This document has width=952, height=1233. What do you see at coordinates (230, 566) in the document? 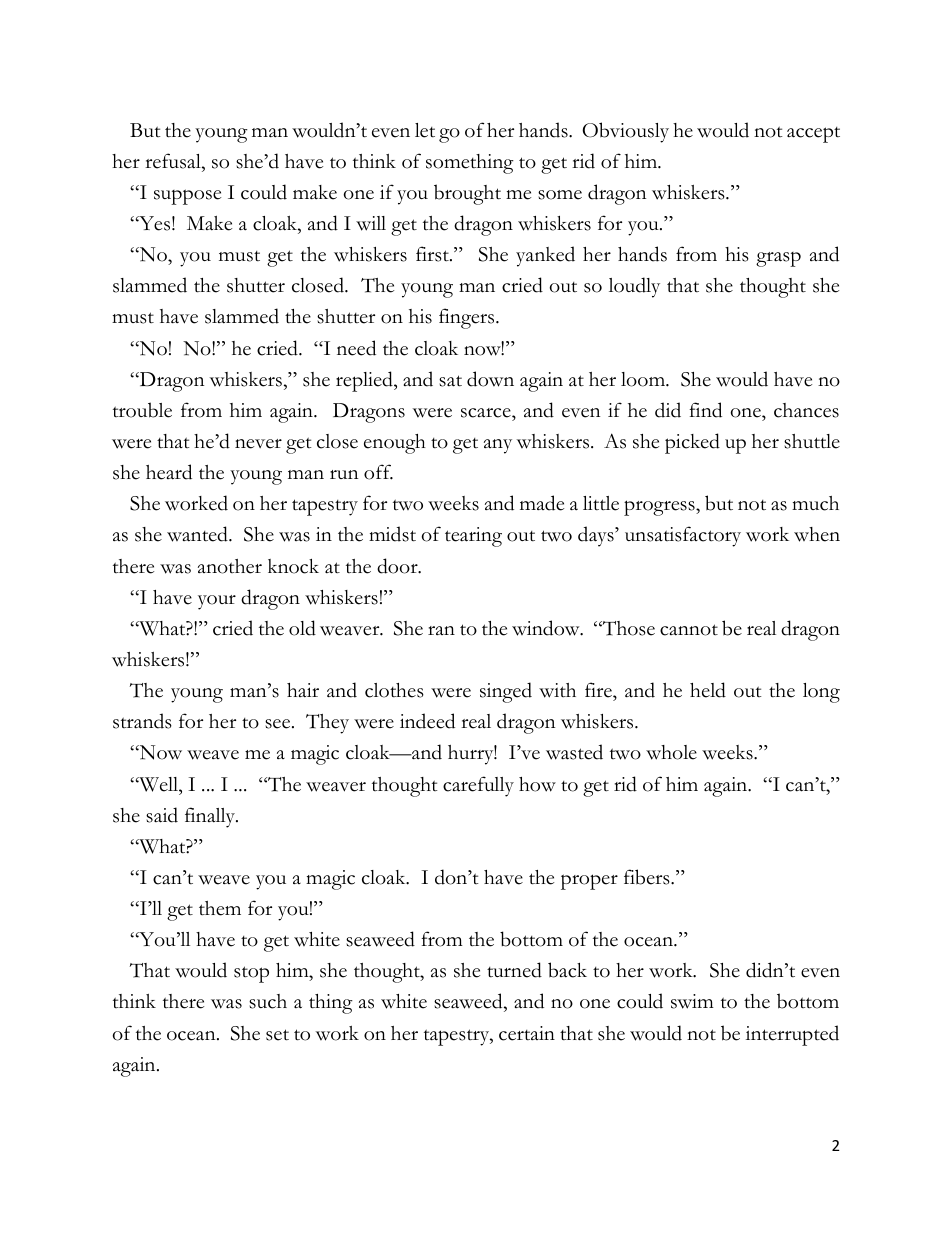
I see `another` at bounding box center [230, 566].
